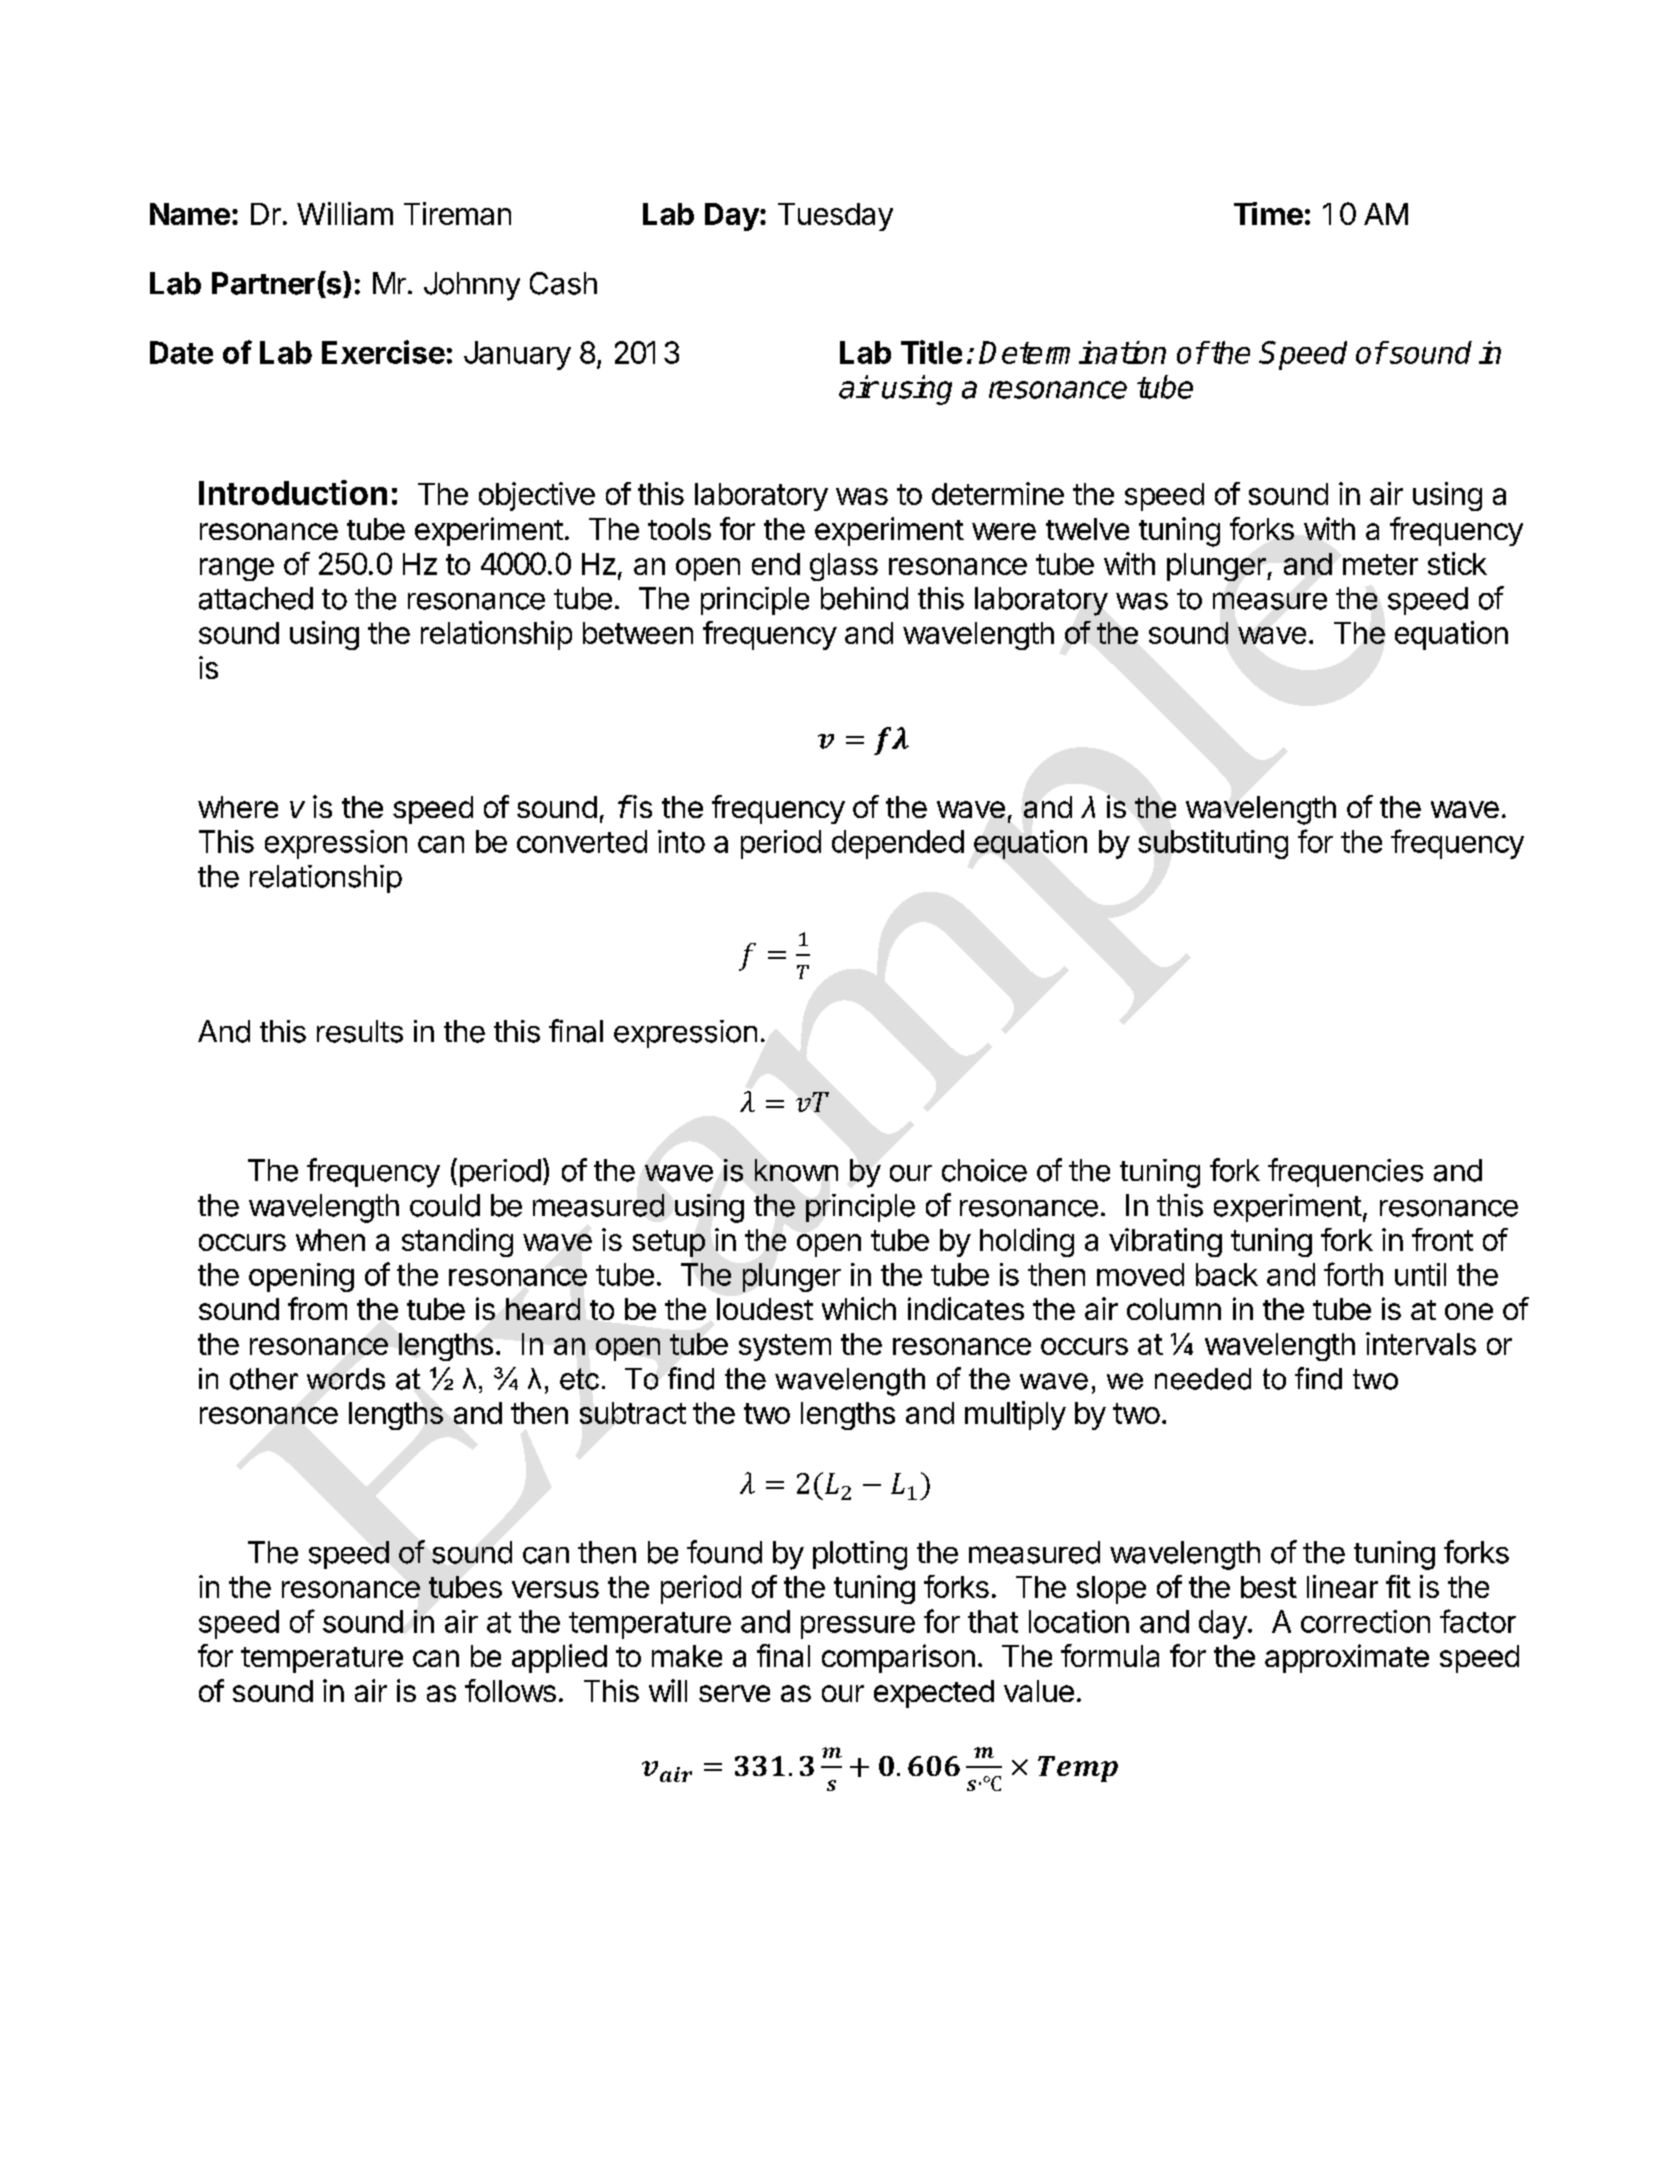 The width and height of the page is (1676, 2169). What do you see at coordinates (898, 844) in the page?
I see `depended` at bounding box center [898, 844].
